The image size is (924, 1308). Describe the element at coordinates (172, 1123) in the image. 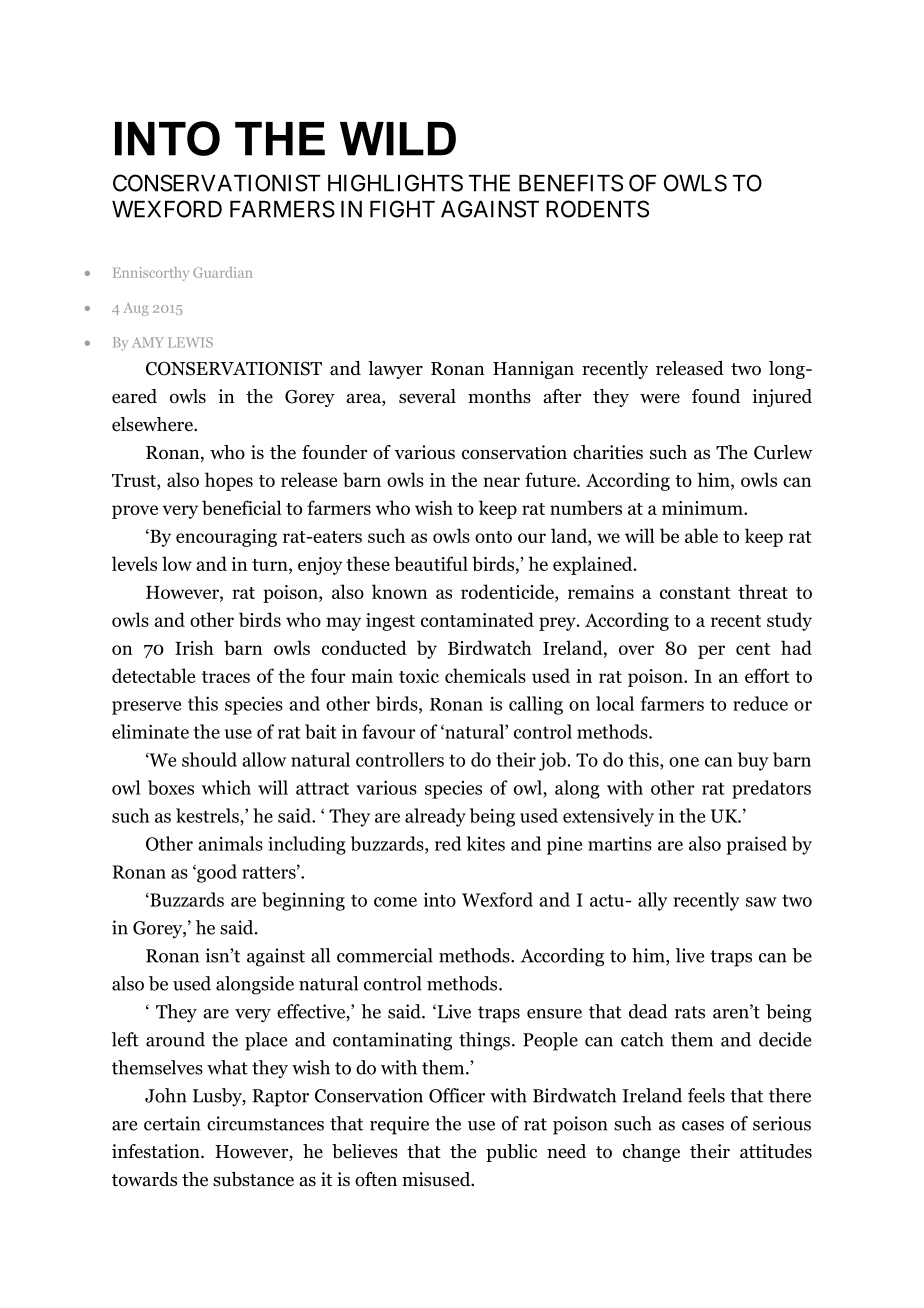

I see `certain` at that location.
